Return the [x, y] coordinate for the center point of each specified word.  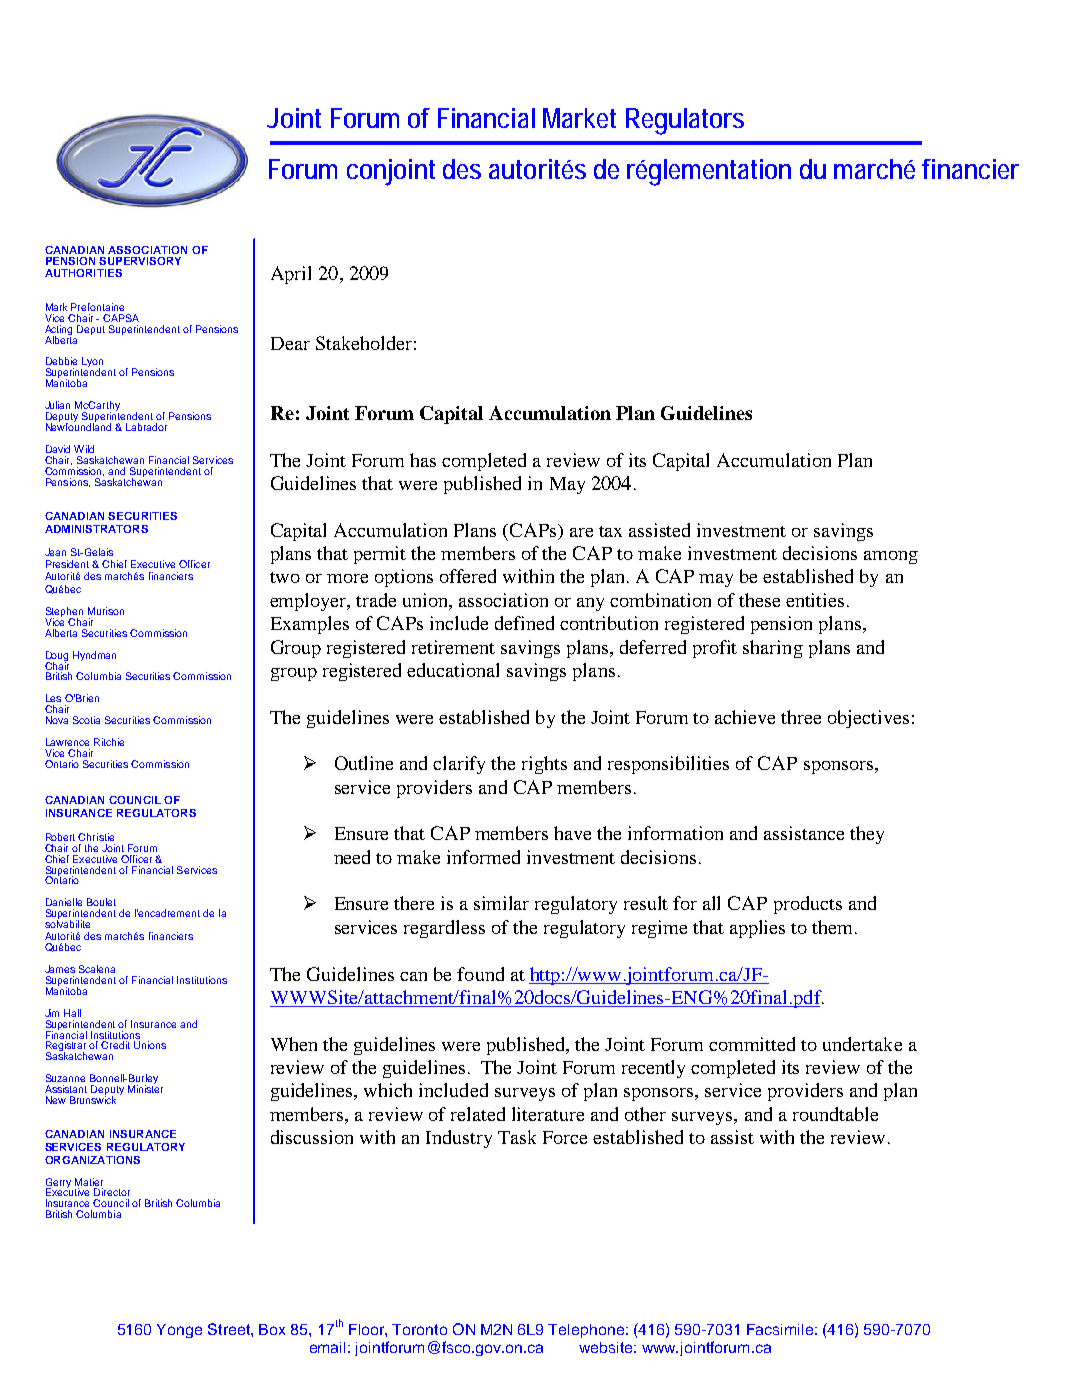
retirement [453, 647]
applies [757, 929]
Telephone [586, 1331]
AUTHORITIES [83, 273]
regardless [444, 929]
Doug [57, 657]
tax [610, 531]
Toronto [419, 1329]
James [60, 969]
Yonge [179, 1331]
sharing [773, 649]
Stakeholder [364, 343]
